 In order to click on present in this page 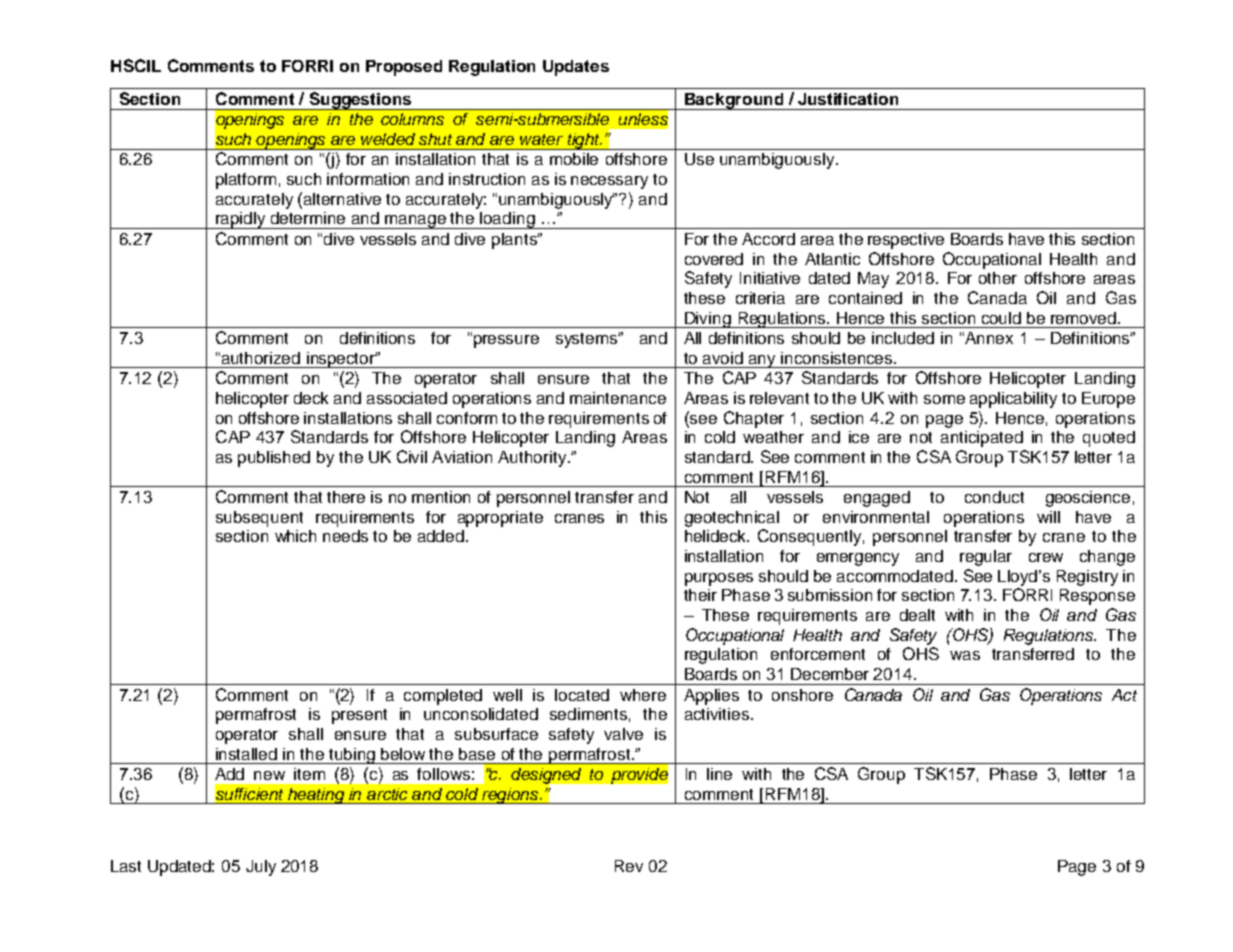, I will do `click(359, 716)`.
